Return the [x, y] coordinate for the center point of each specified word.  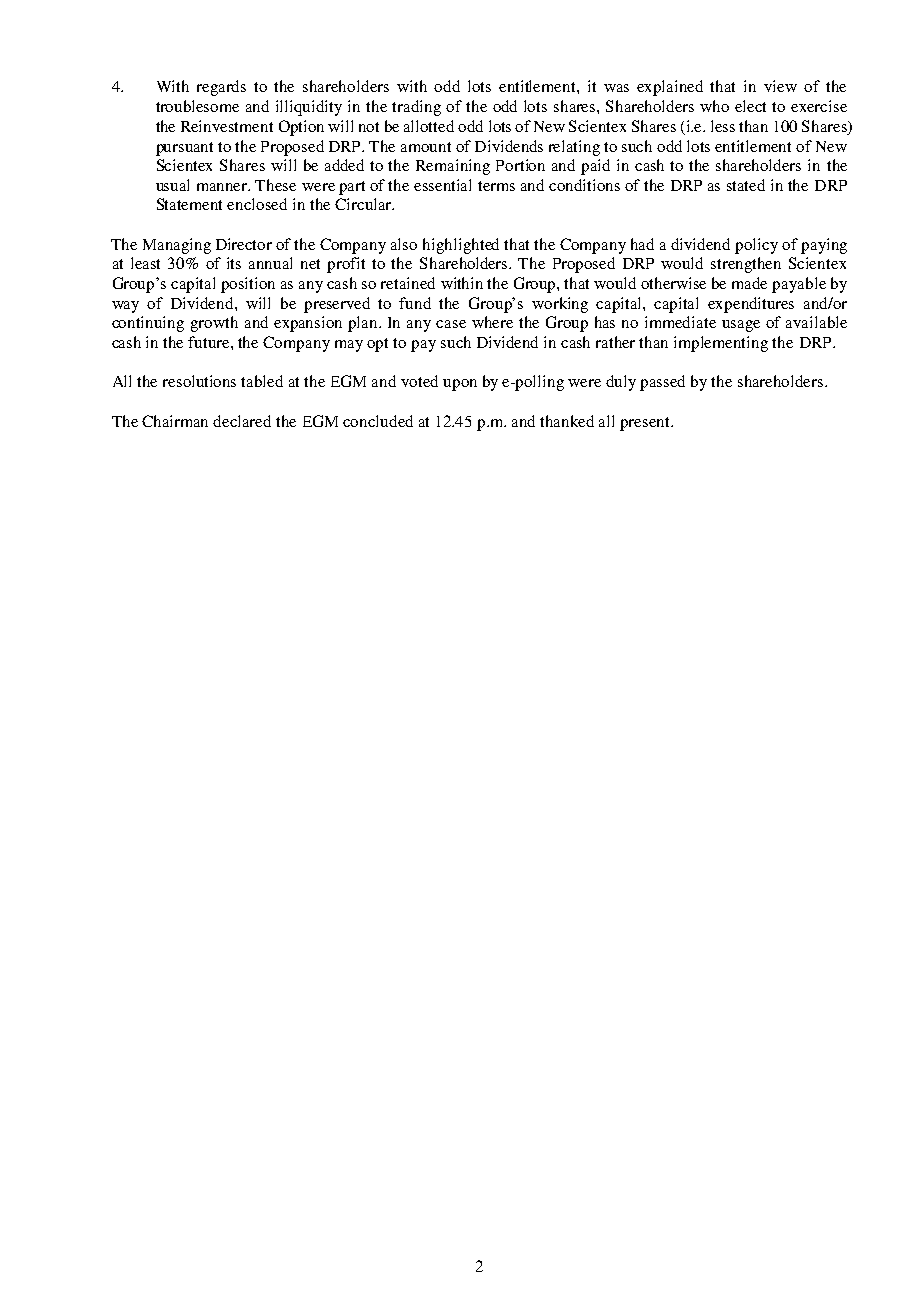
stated [746, 185]
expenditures [751, 305]
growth [214, 324]
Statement [189, 204]
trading [416, 108]
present [646, 424]
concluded [378, 421]
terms [496, 186]
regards [221, 88]
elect [750, 106]
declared [242, 421]
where [492, 322]
